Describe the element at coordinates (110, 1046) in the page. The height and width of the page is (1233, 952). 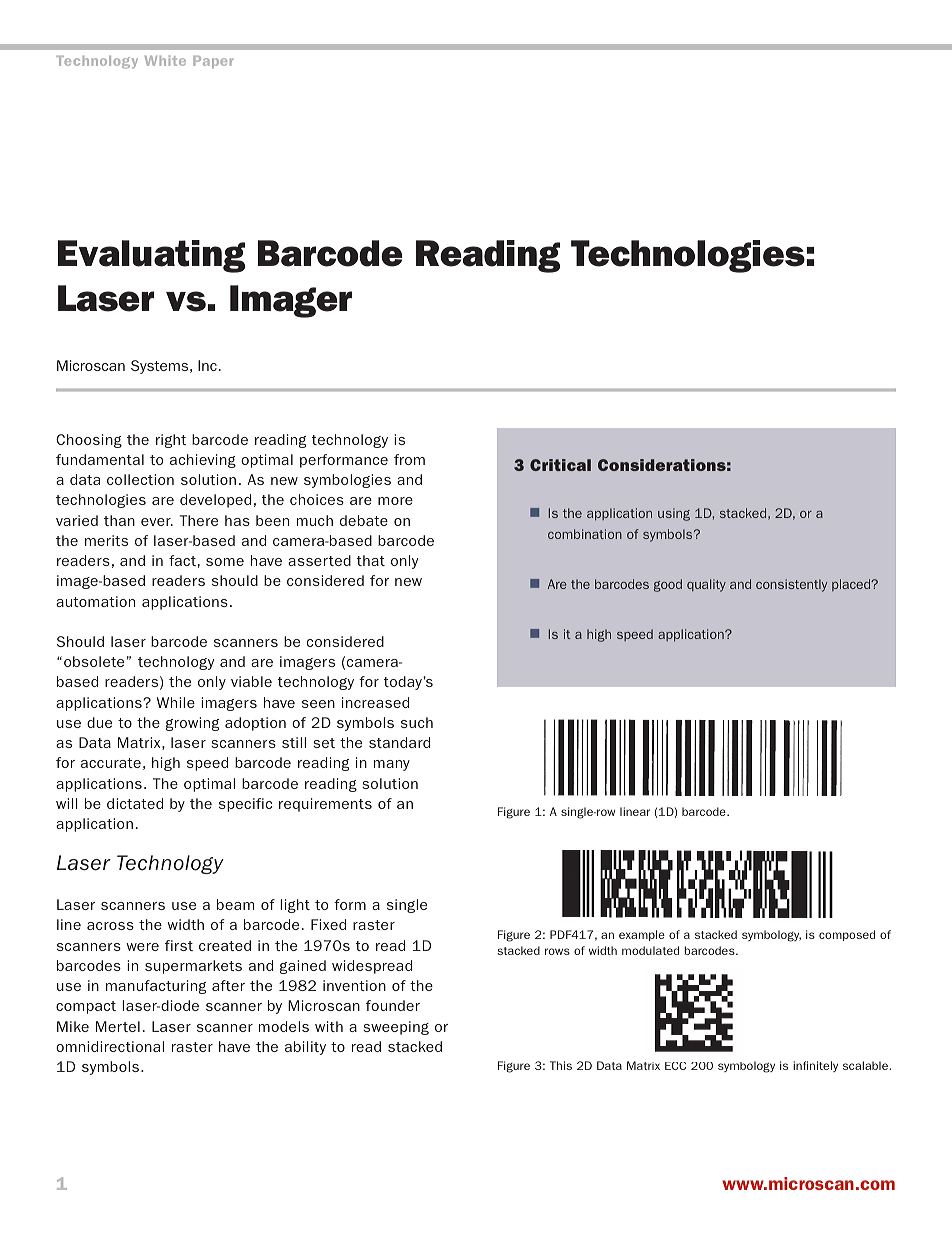
I see `omnidirectional` at that location.
